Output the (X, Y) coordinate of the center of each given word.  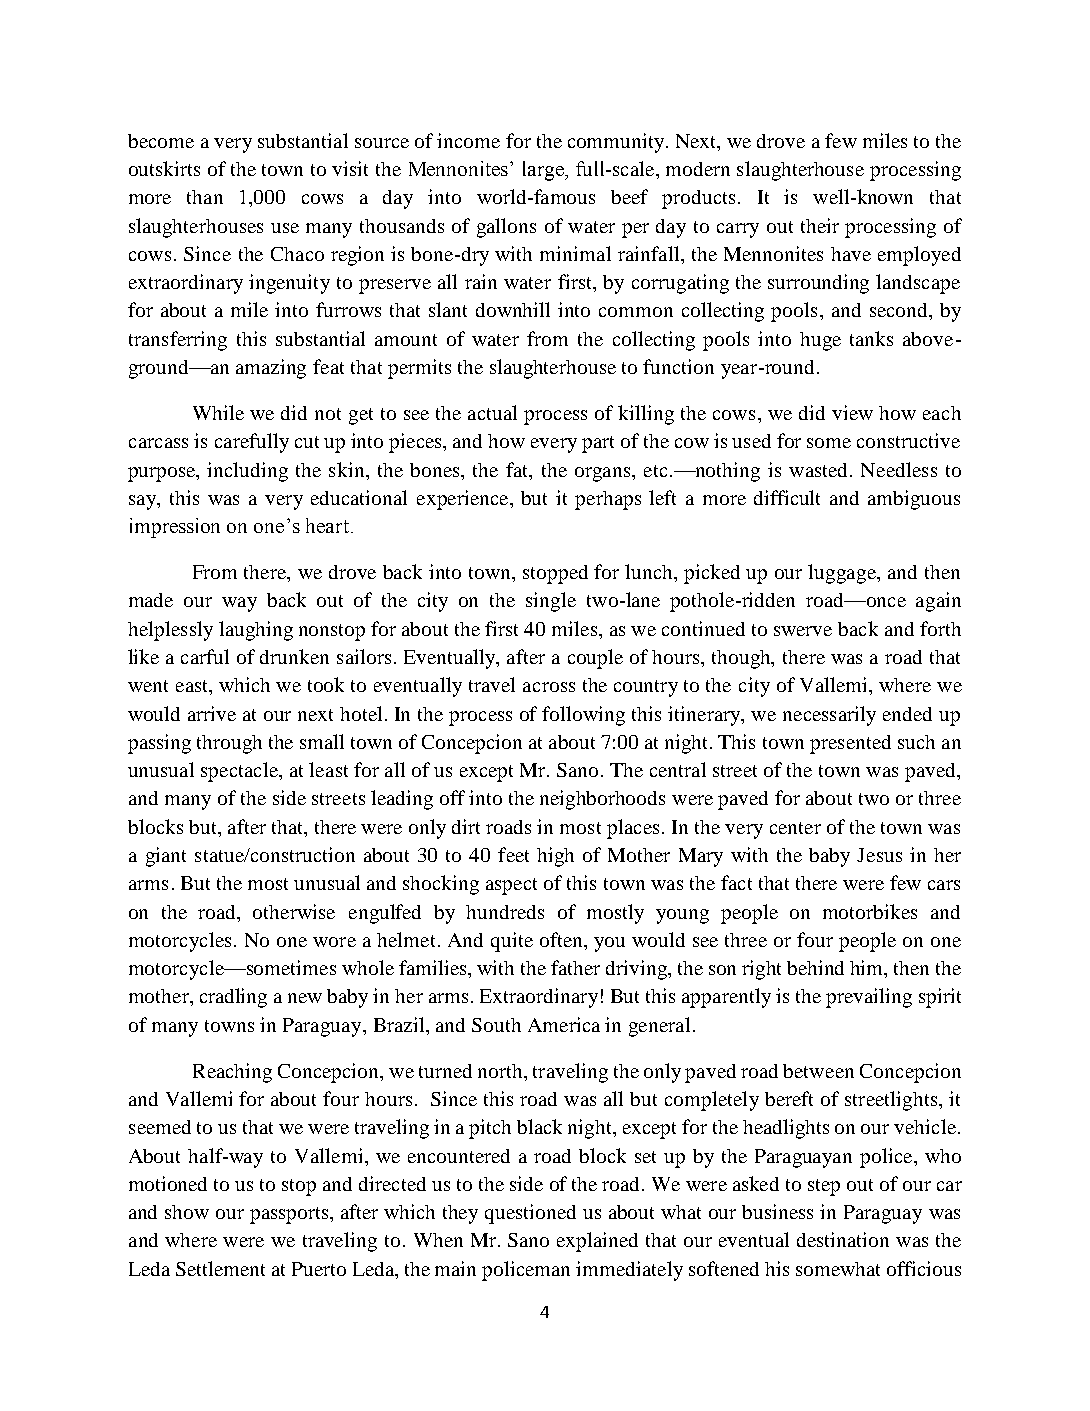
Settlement (220, 1268)
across (549, 687)
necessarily (829, 716)
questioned (530, 1214)
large (544, 171)
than (205, 197)
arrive (212, 713)
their (820, 225)
